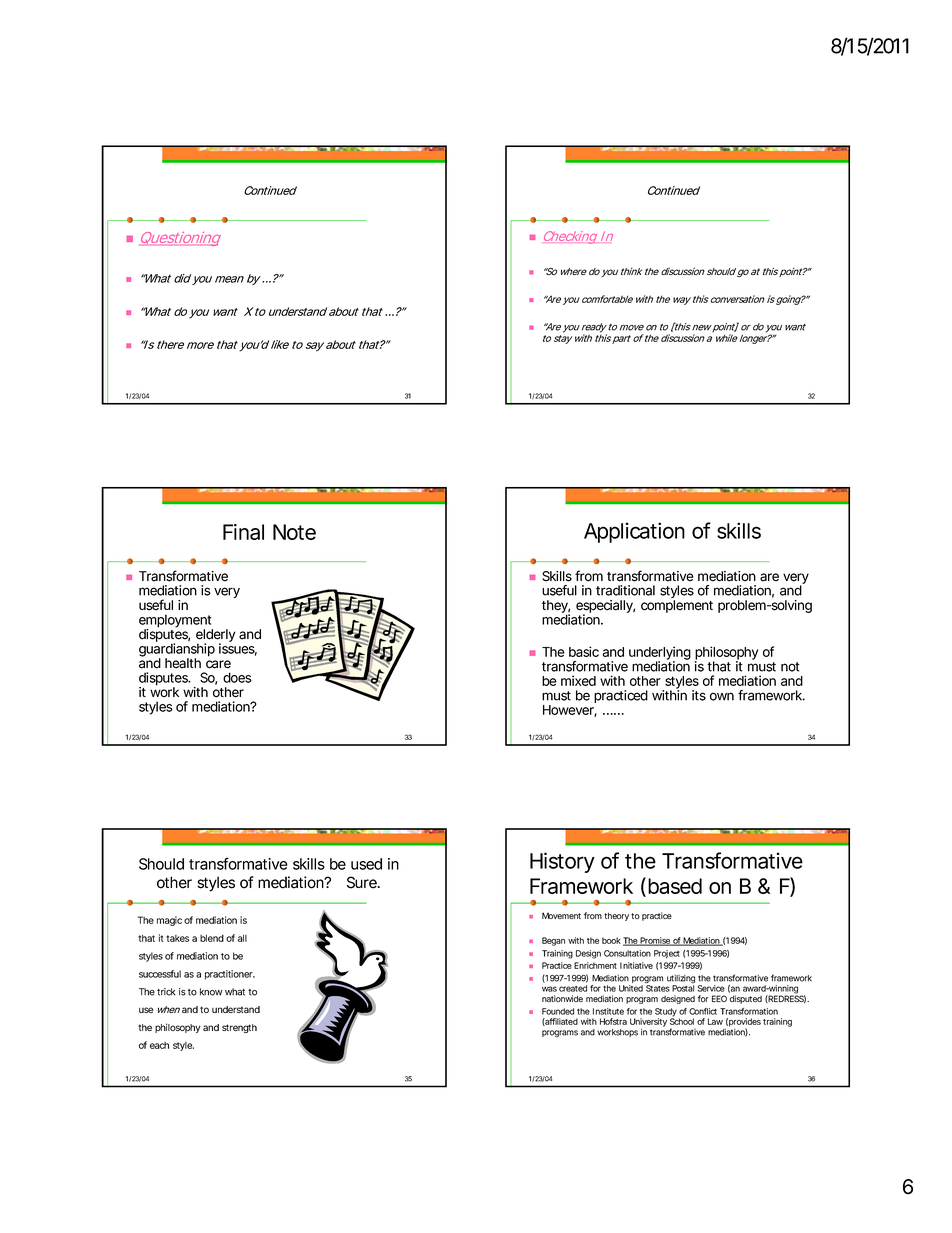 The image size is (952, 1233). What do you see at coordinates (634, 532) in the document?
I see `Application` at bounding box center [634, 532].
